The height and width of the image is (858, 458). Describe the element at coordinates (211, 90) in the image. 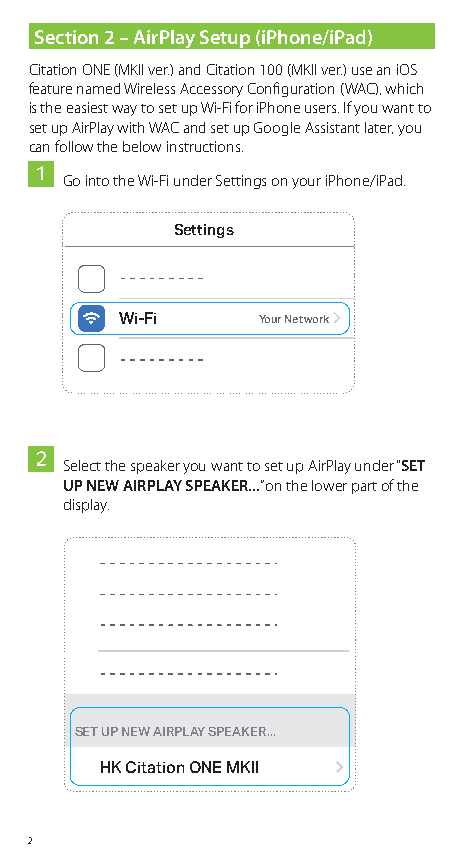

I see `Accessory` at that location.
